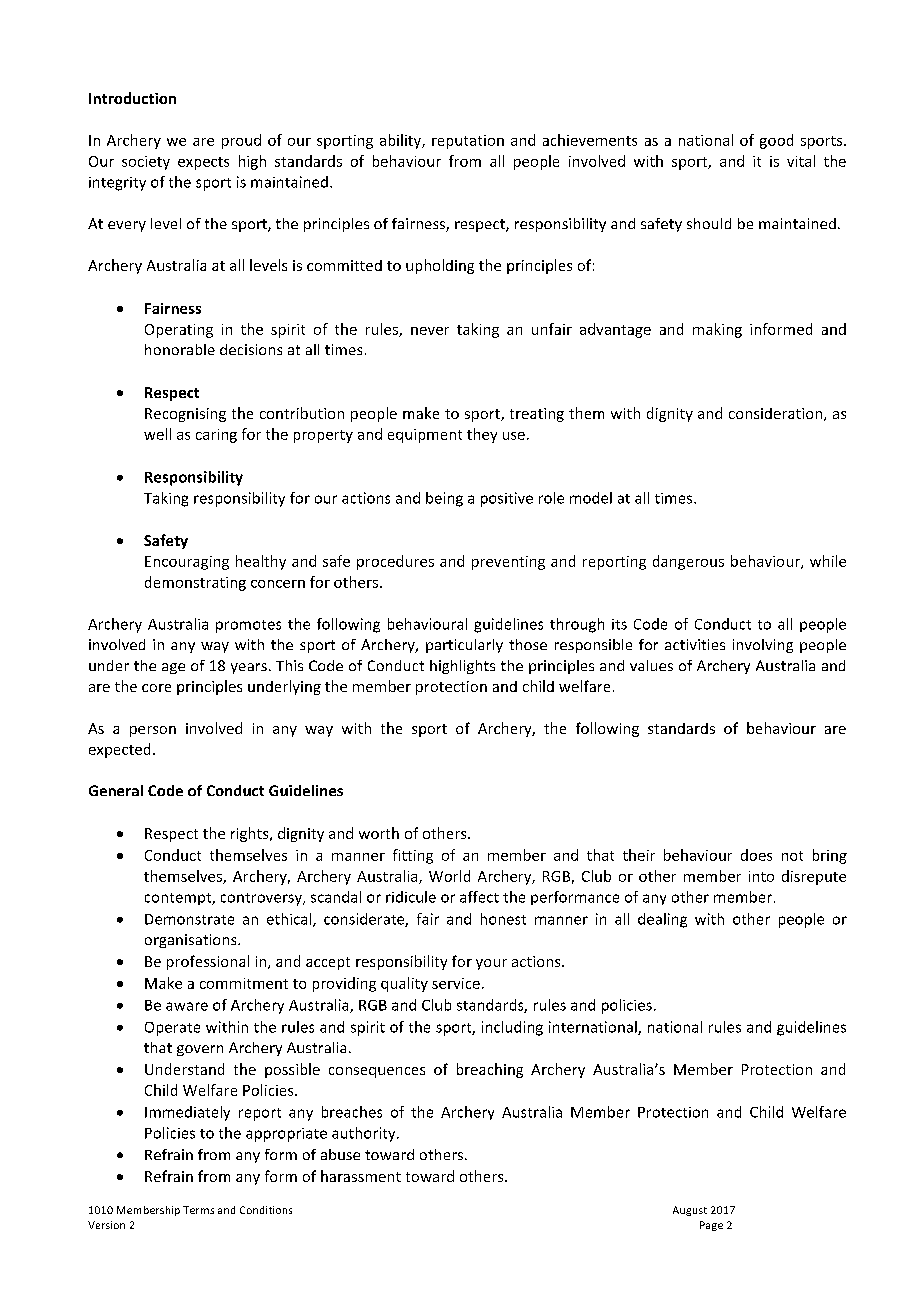  Describe the element at coordinates (756, 855) in the page. I see `does` at that location.
